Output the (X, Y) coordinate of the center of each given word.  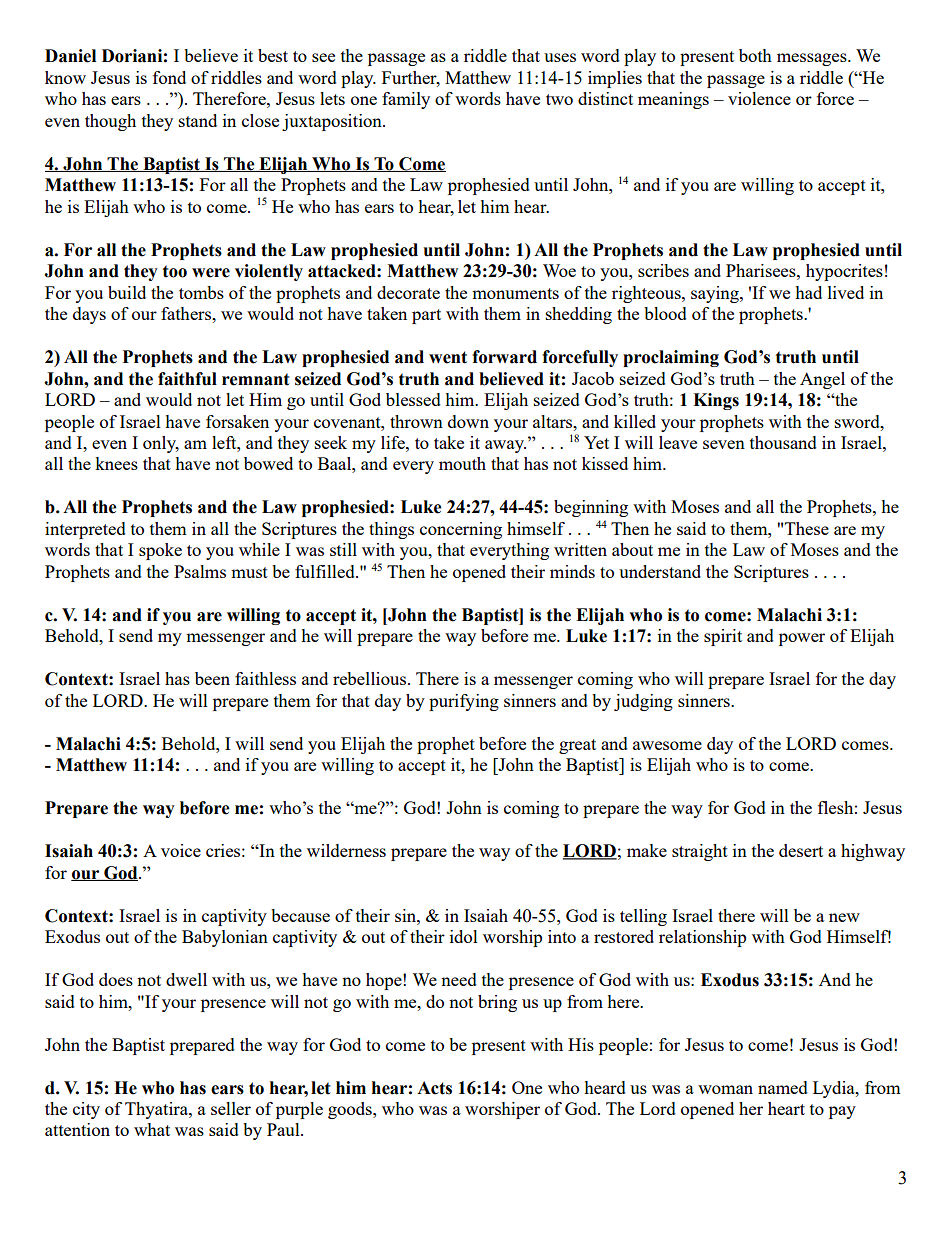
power (802, 639)
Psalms (200, 571)
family (406, 100)
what (152, 1129)
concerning (461, 530)
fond (169, 77)
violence (759, 98)
